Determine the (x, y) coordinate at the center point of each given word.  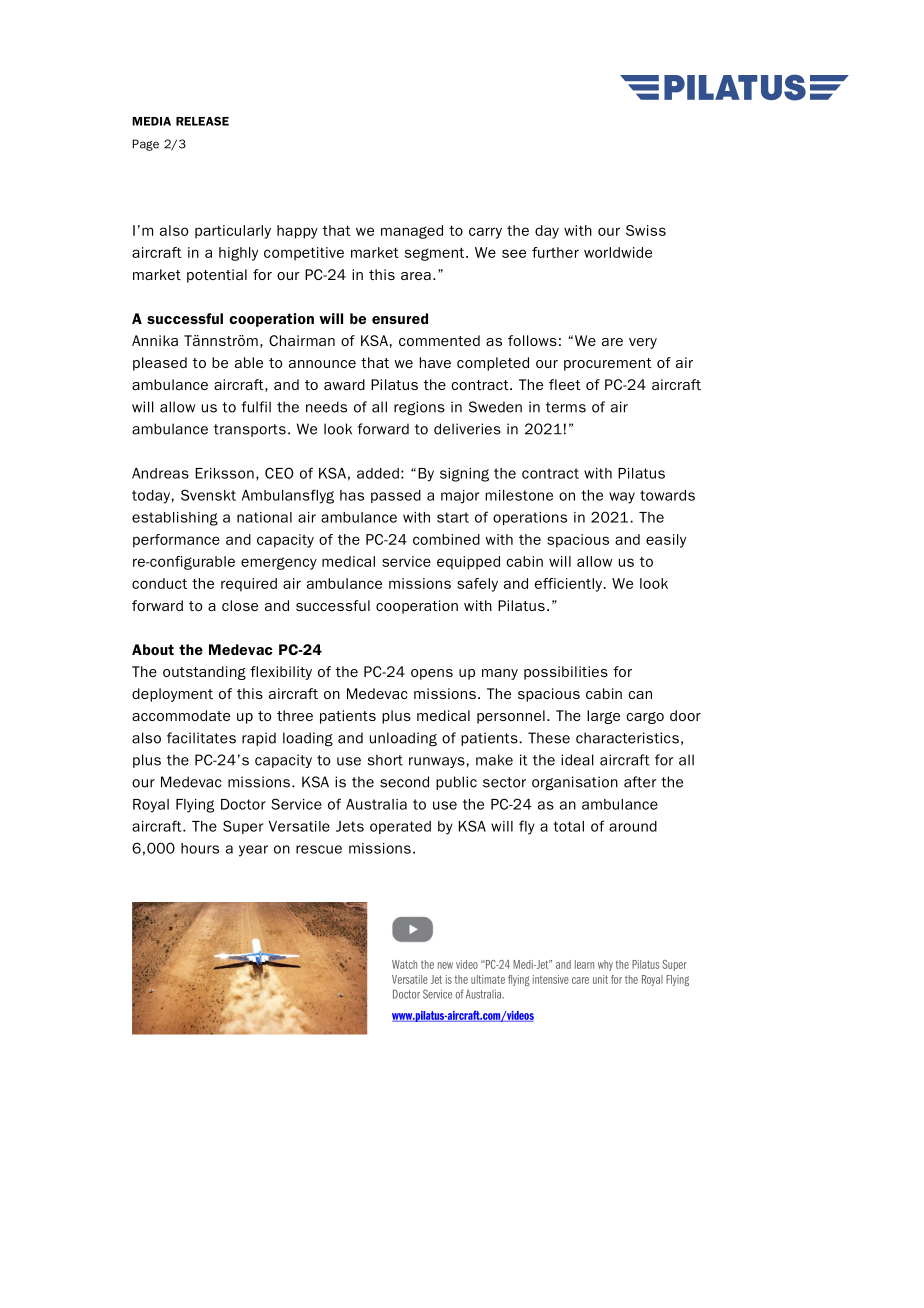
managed (412, 232)
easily (666, 541)
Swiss (646, 230)
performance (176, 541)
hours (200, 848)
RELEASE (202, 121)
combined (446, 539)
